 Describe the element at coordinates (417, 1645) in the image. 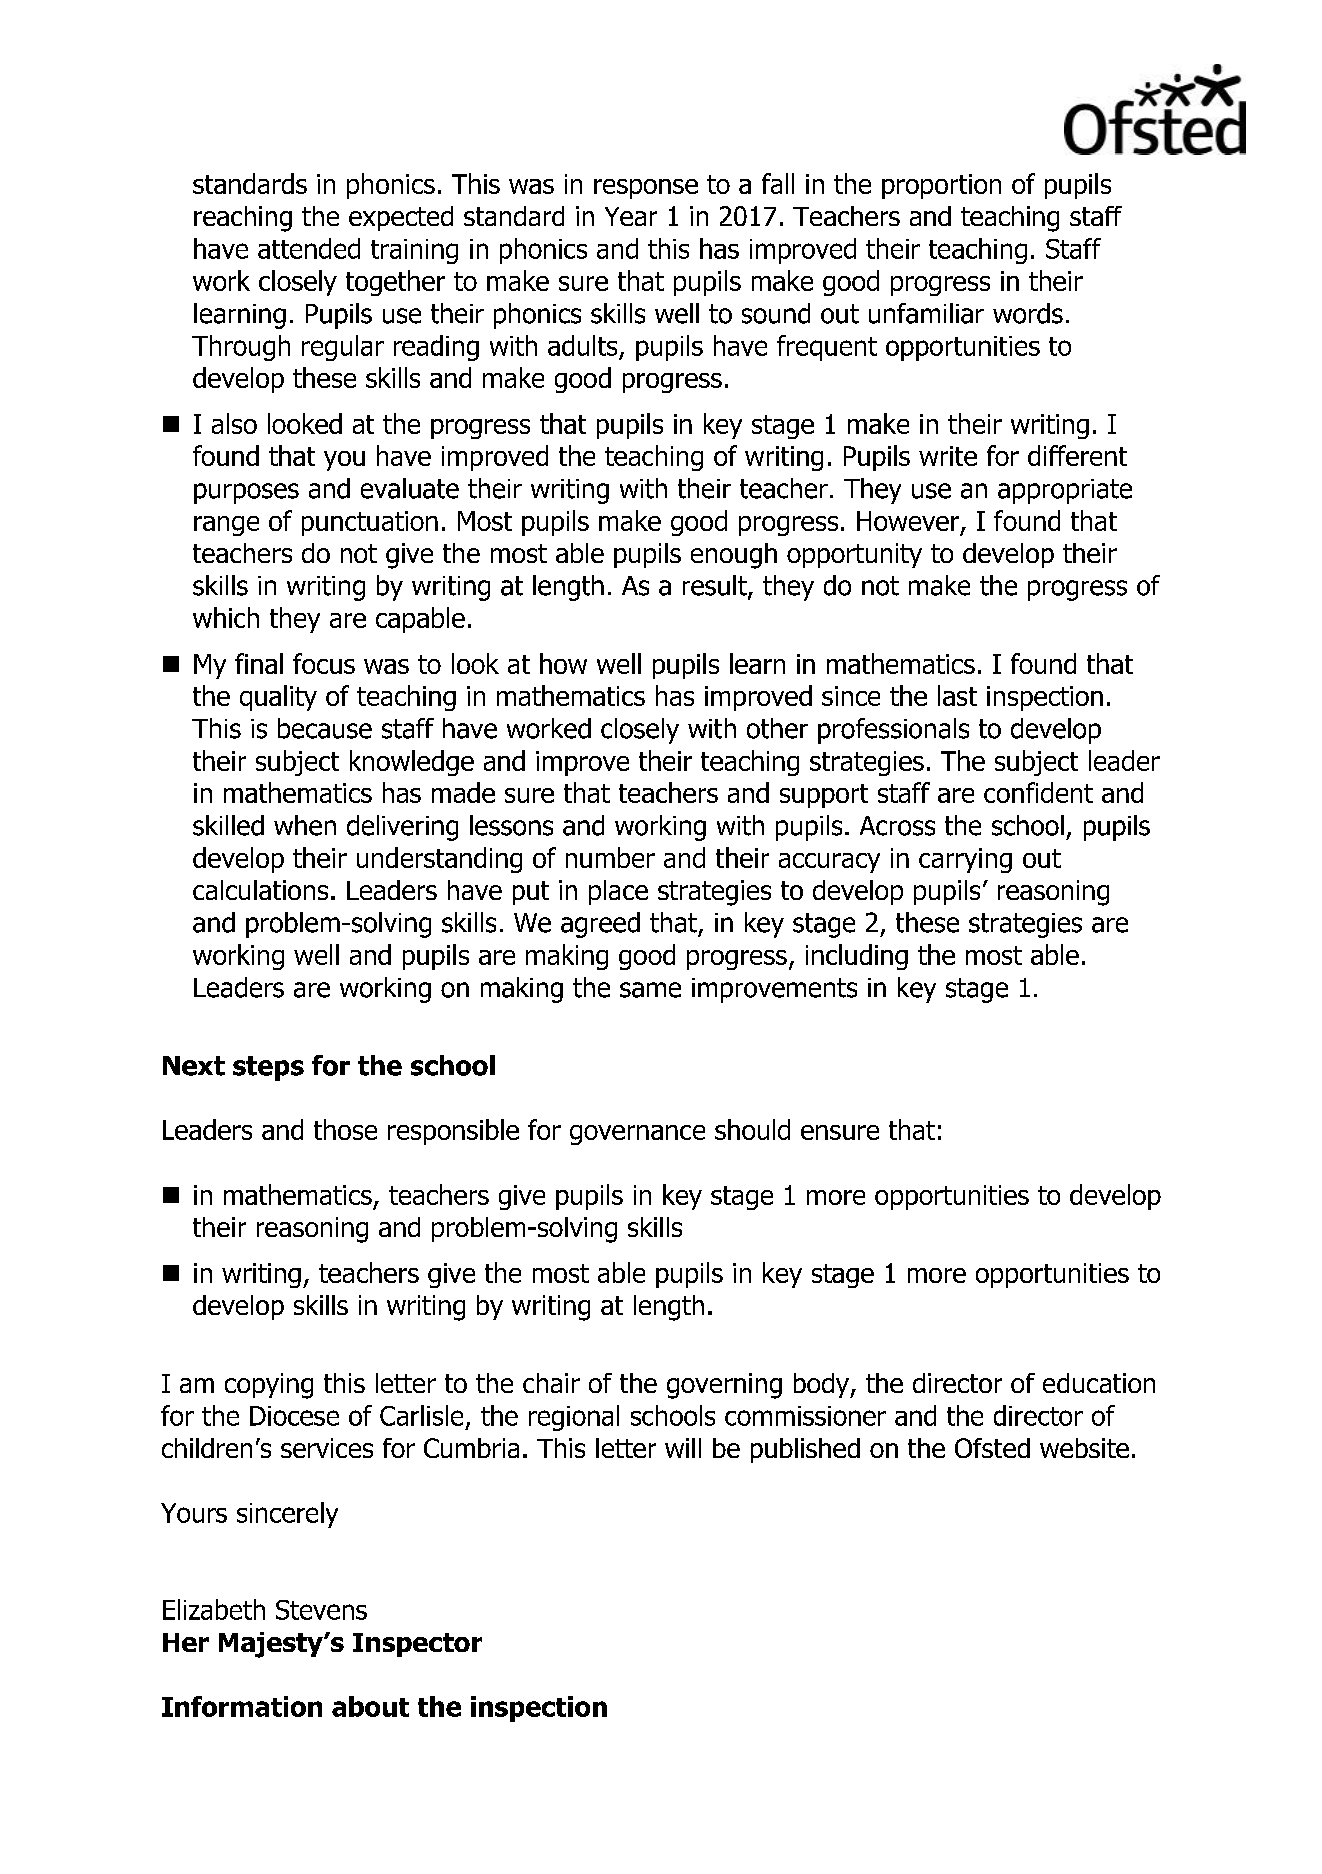

I see `Inspector` at that location.
